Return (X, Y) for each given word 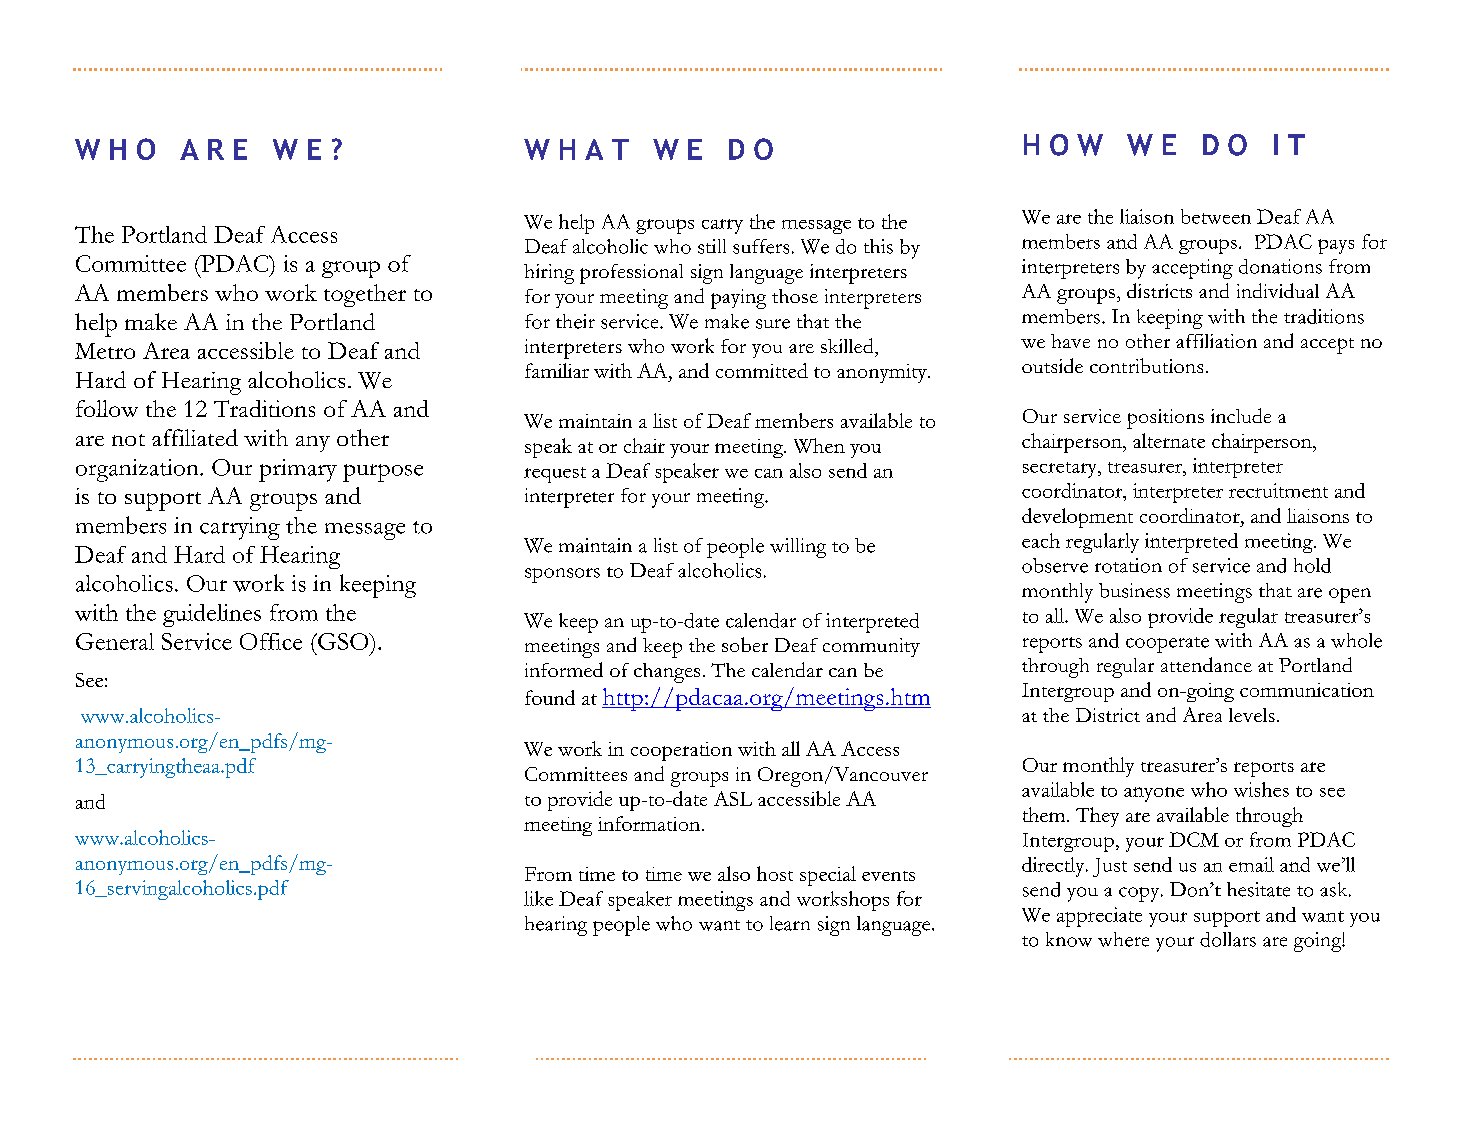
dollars (1228, 939)
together (365, 295)
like (538, 898)
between (1216, 216)
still (712, 246)
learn (790, 923)
